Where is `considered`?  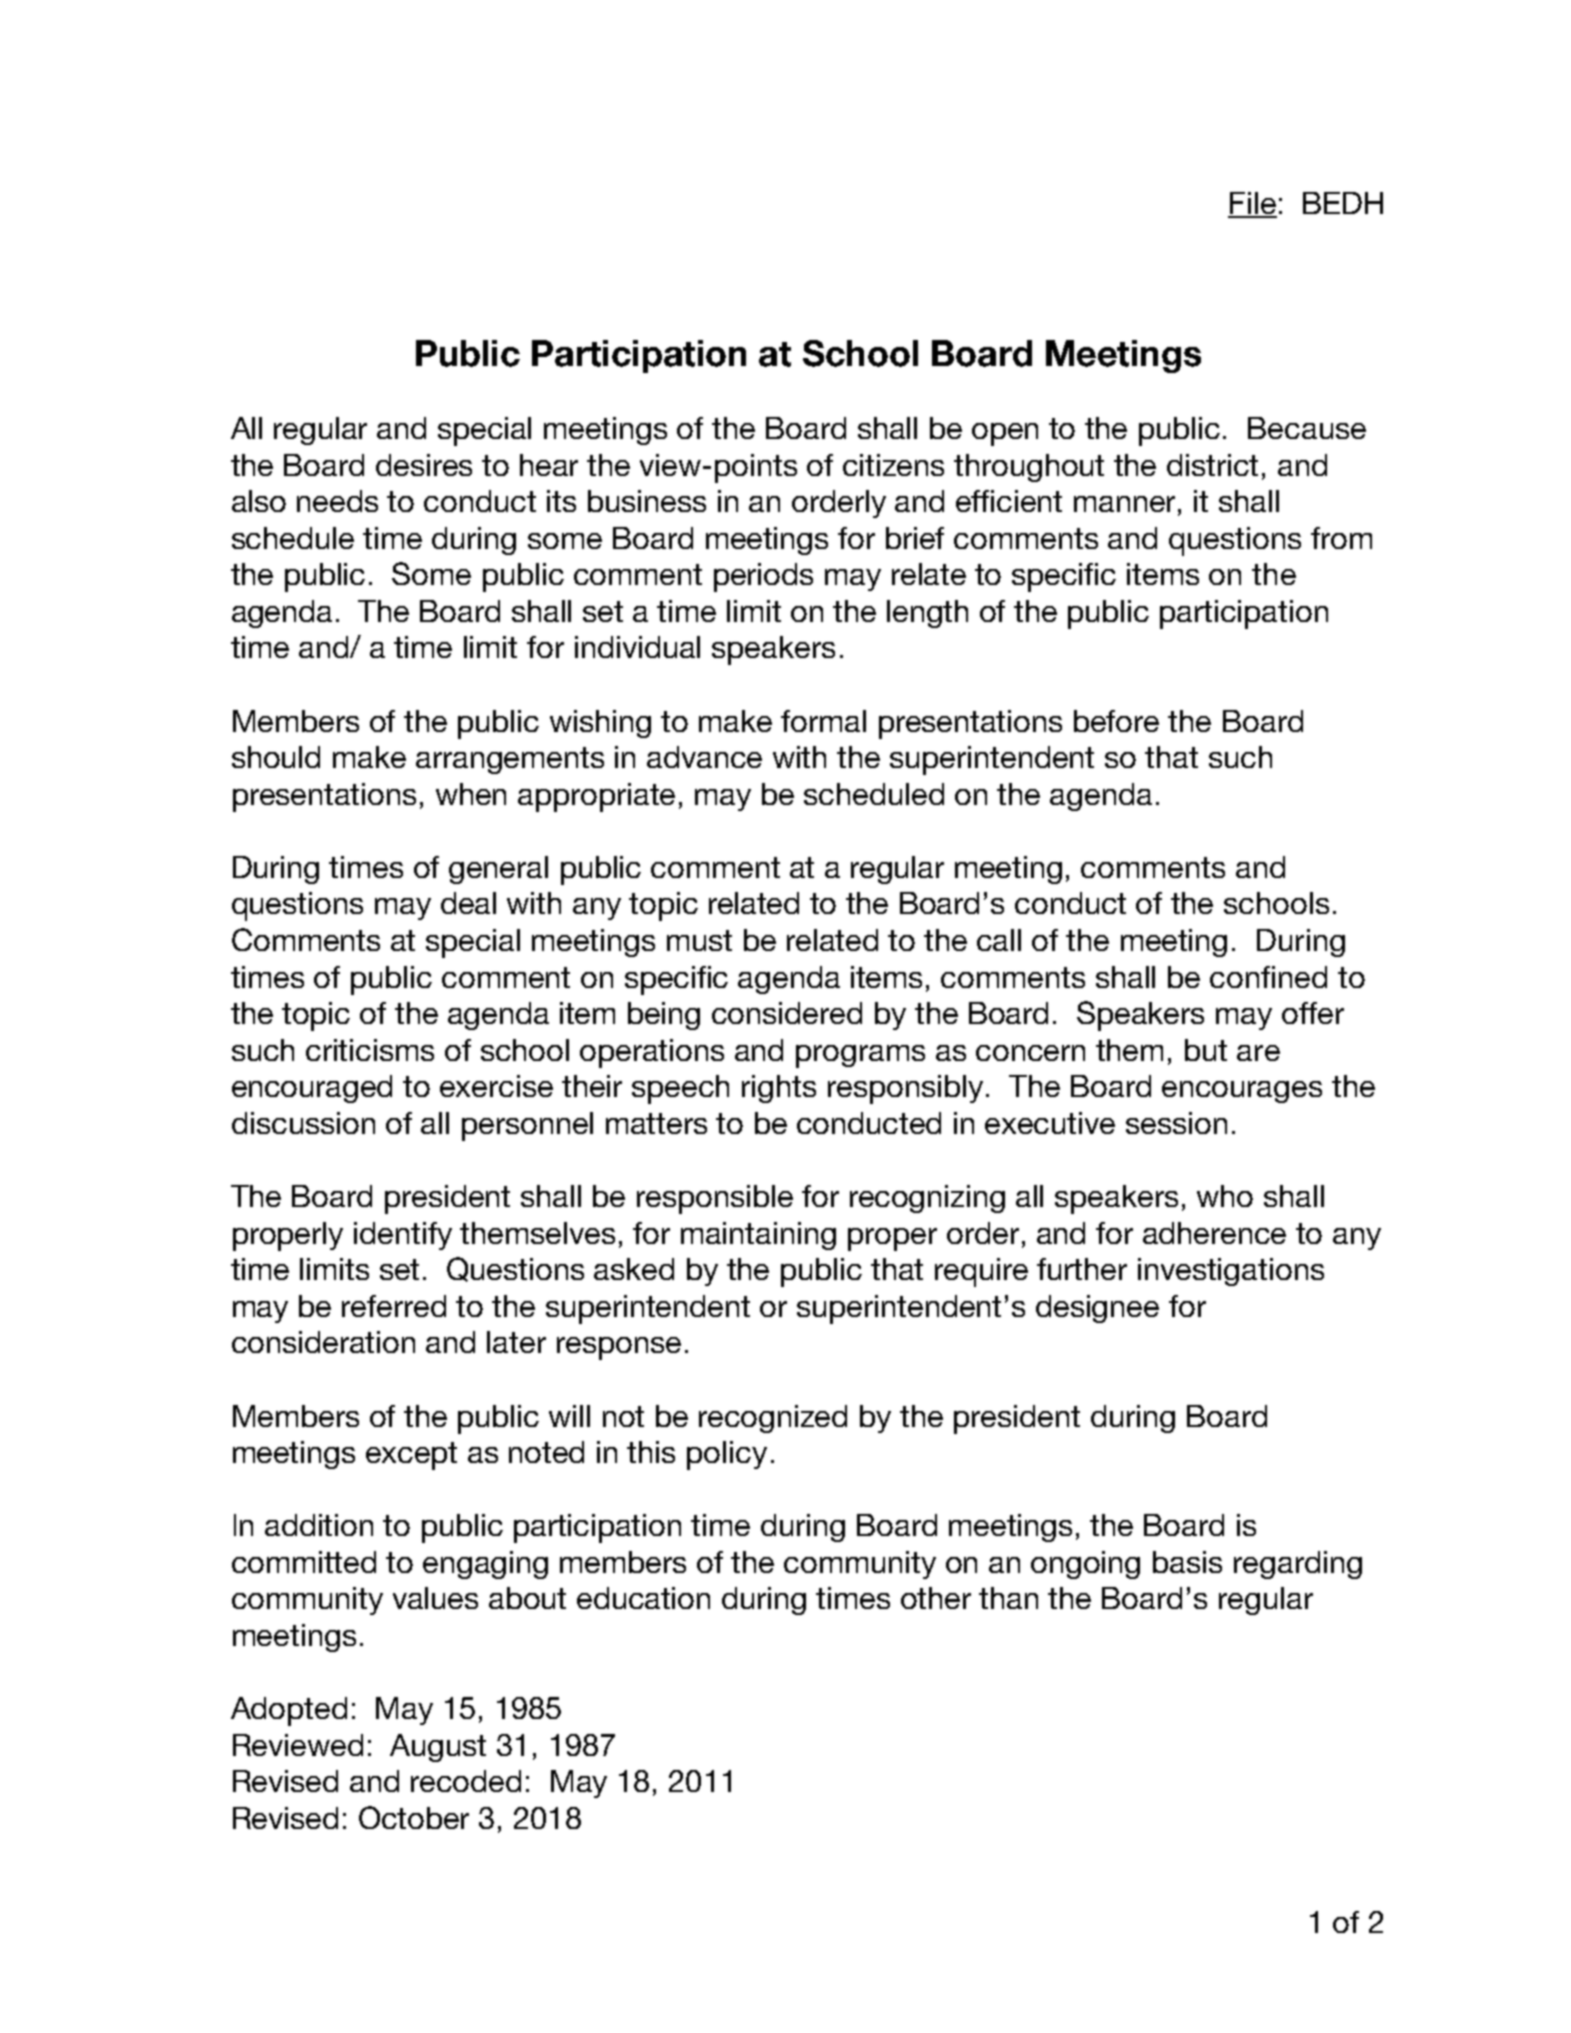
considered is located at coordinates (787, 1013).
